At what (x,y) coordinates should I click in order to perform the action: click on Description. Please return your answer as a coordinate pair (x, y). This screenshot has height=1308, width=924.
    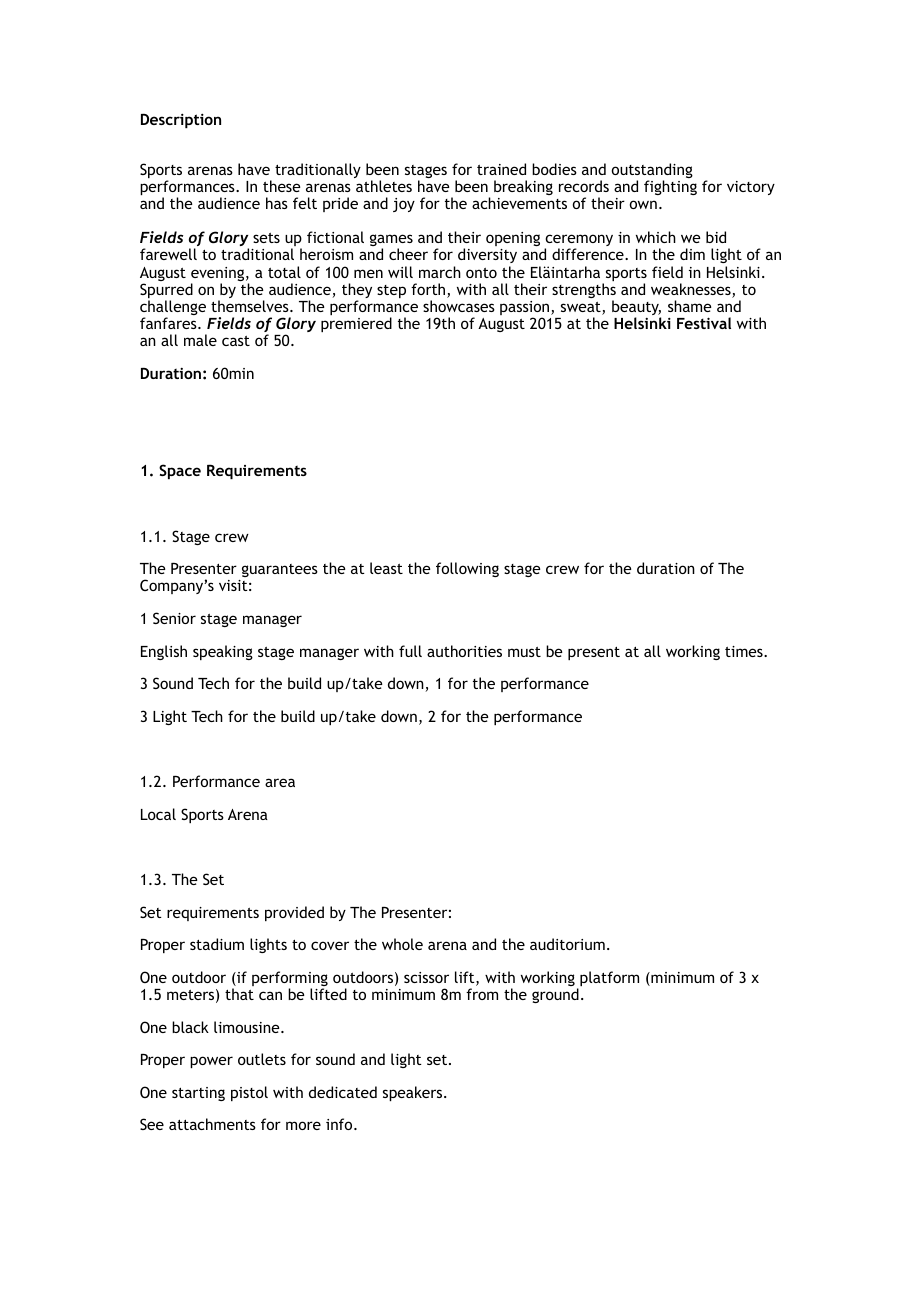
    Looking at the image, I should click on (181, 120).
